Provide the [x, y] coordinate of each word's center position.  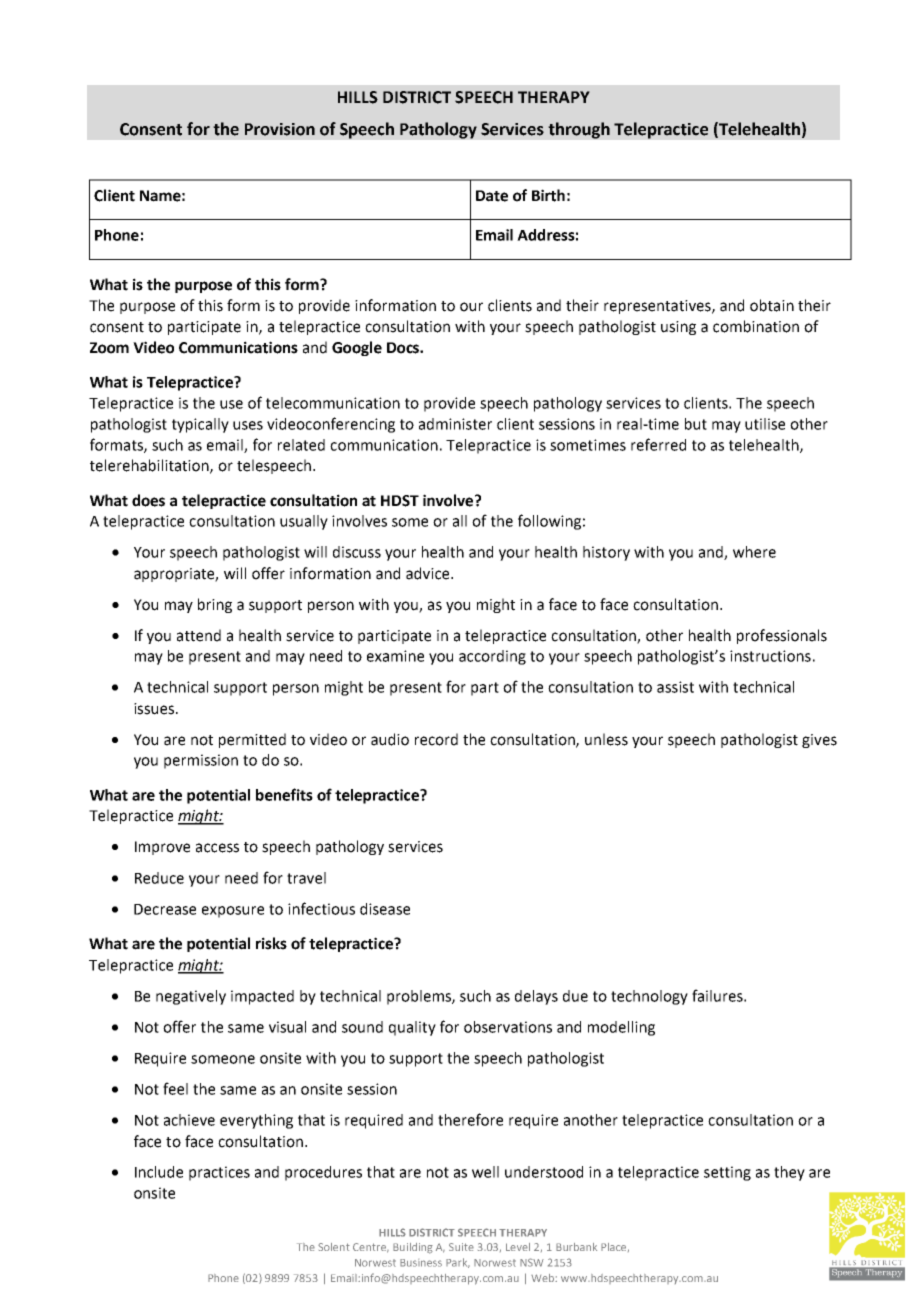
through [579, 130]
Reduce [159, 878]
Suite [461, 1247]
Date [492, 196]
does [148, 500]
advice [429, 573]
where [754, 552]
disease [385, 909]
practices [219, 1173]
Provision [280, 129]
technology [649, 997]
